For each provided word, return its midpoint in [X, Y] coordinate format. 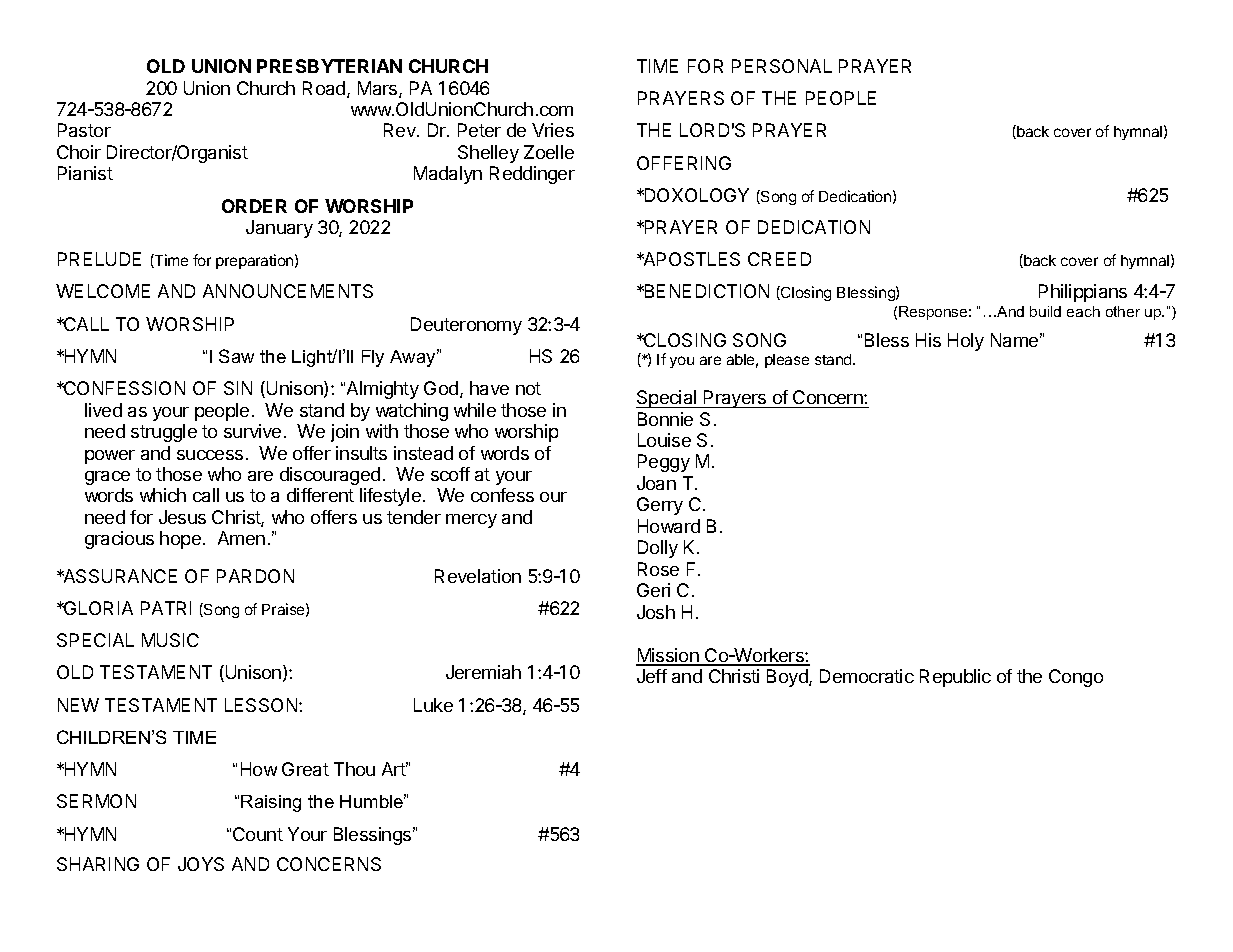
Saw [236, 356]
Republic [955, 678]
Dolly [658, 549]
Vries [553, 130]
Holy [966, 342]
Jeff [652, 676]
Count [258, 834]
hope [180, 540]
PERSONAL [782, 66]
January [279, 229]
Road [324, 88]
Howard [669, 526]
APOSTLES [690, 259]
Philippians [1083, 293]
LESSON [262, 705]
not [528, 388]
